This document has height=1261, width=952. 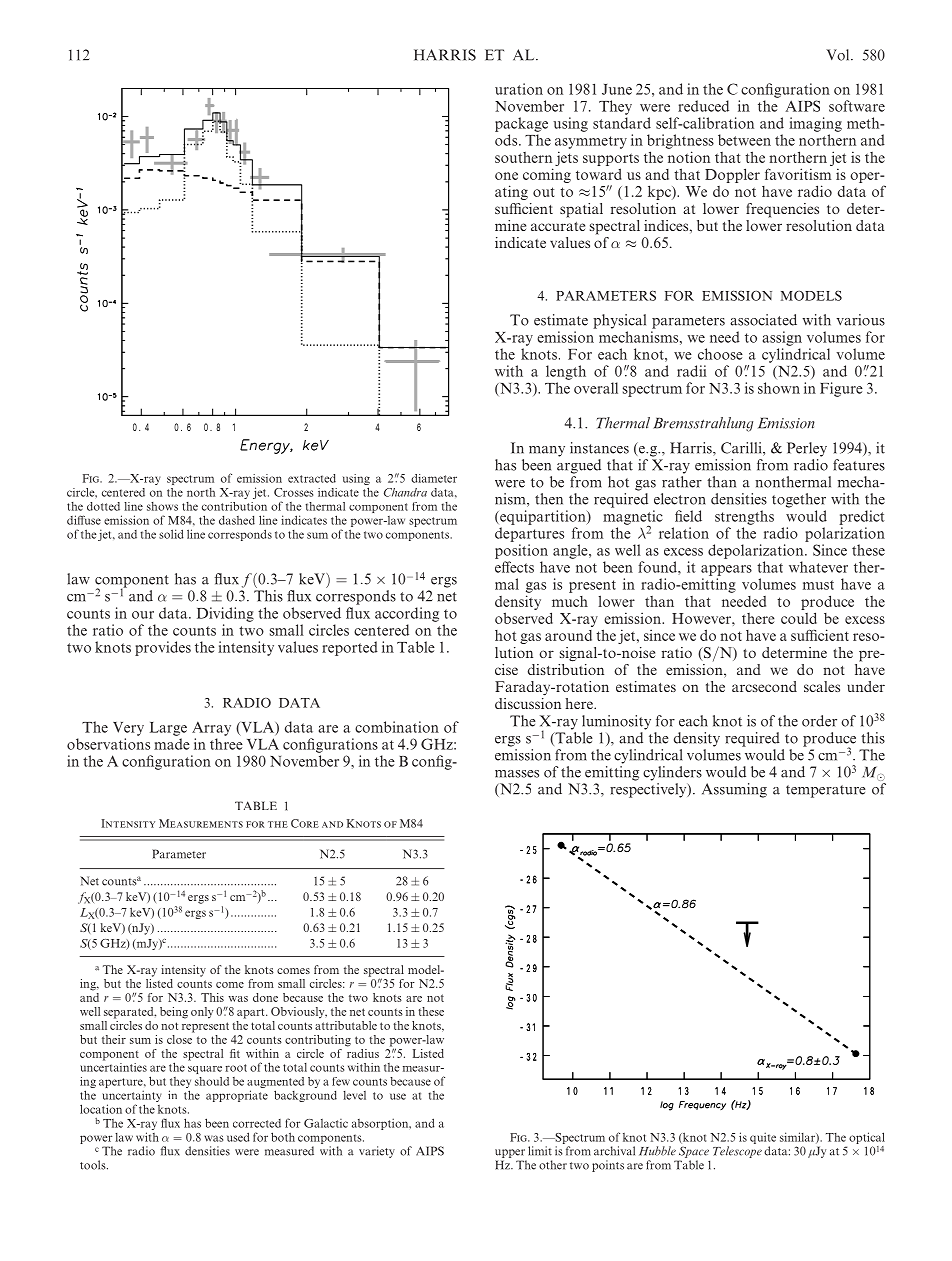 What do you see at coordinates (517, 774) in the document?
I see `masses` at bounding box center [517, 774].
